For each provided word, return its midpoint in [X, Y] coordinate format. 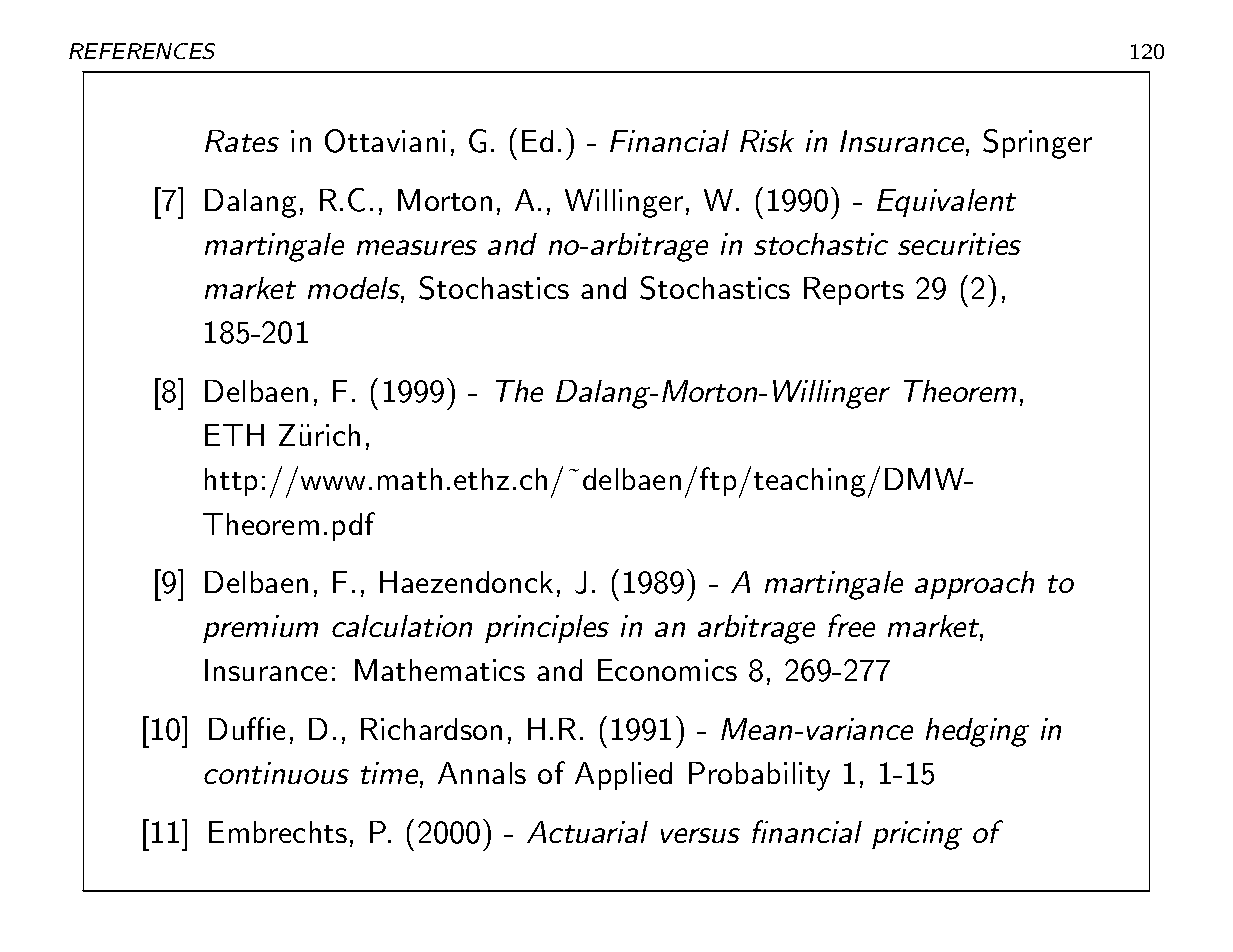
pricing [917, 835]
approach [974, 585]
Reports [854, 291]
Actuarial [587, 832]
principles [547, 629]
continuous [276, 773]
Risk [767, 141]
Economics [667, 670]
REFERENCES [142, 51]
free [851, 625]
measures [417, 247]
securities [959, 244]
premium [260, 629]
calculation [402, 626]
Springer [1037, 144]
